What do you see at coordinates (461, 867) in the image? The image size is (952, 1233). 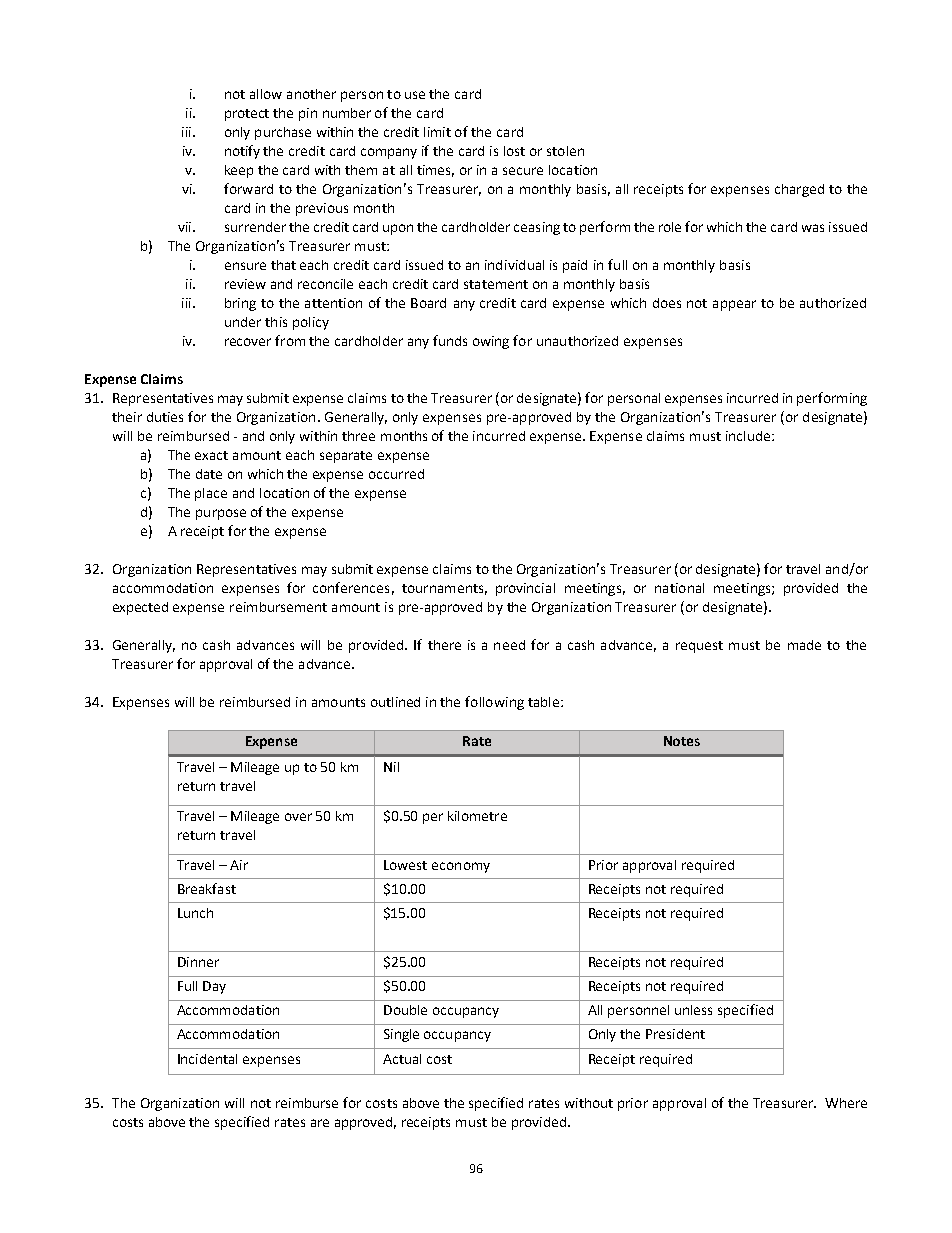 I see `economy` at bounding box center [461, 867].
